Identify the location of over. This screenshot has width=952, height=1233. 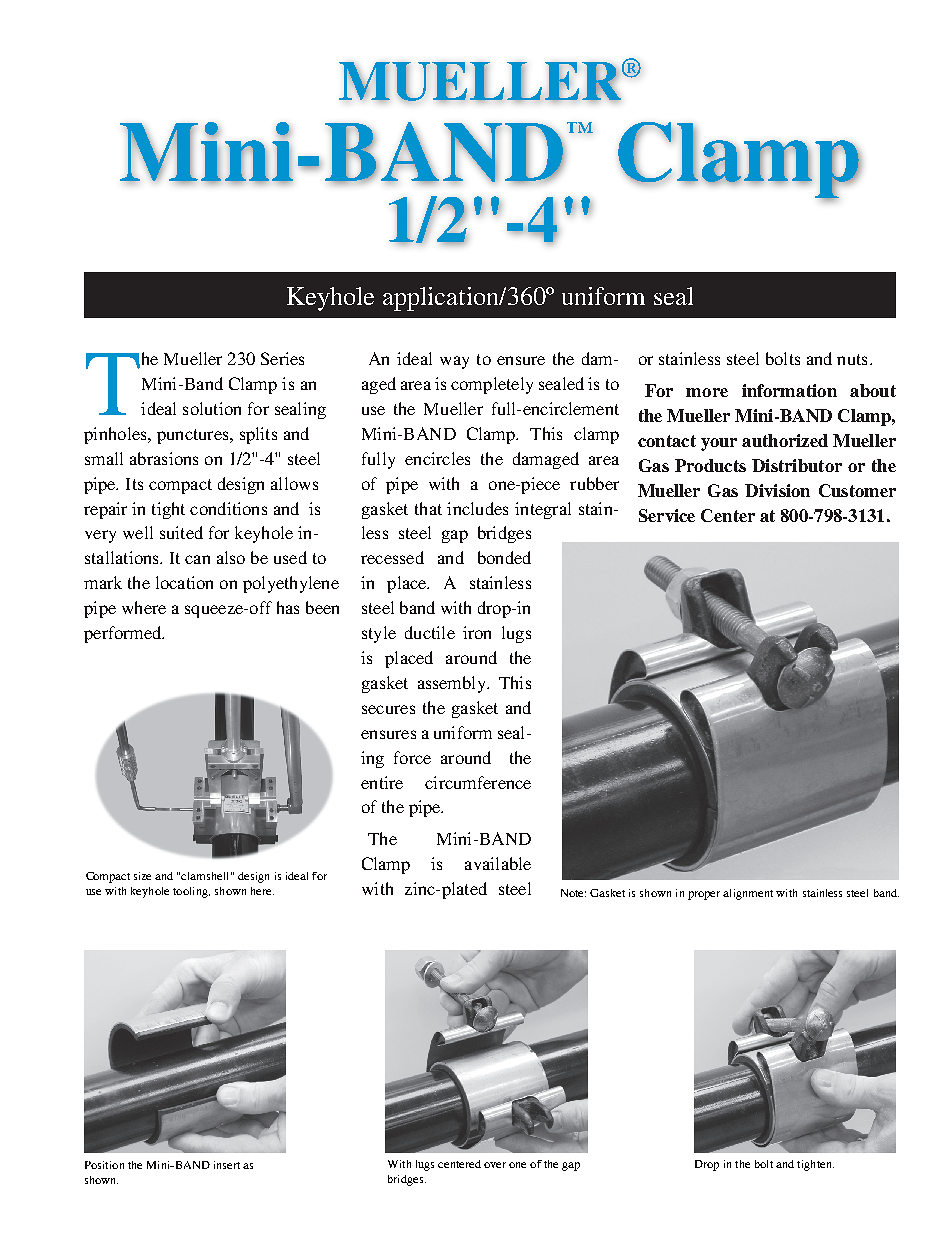
(495, 1165).
